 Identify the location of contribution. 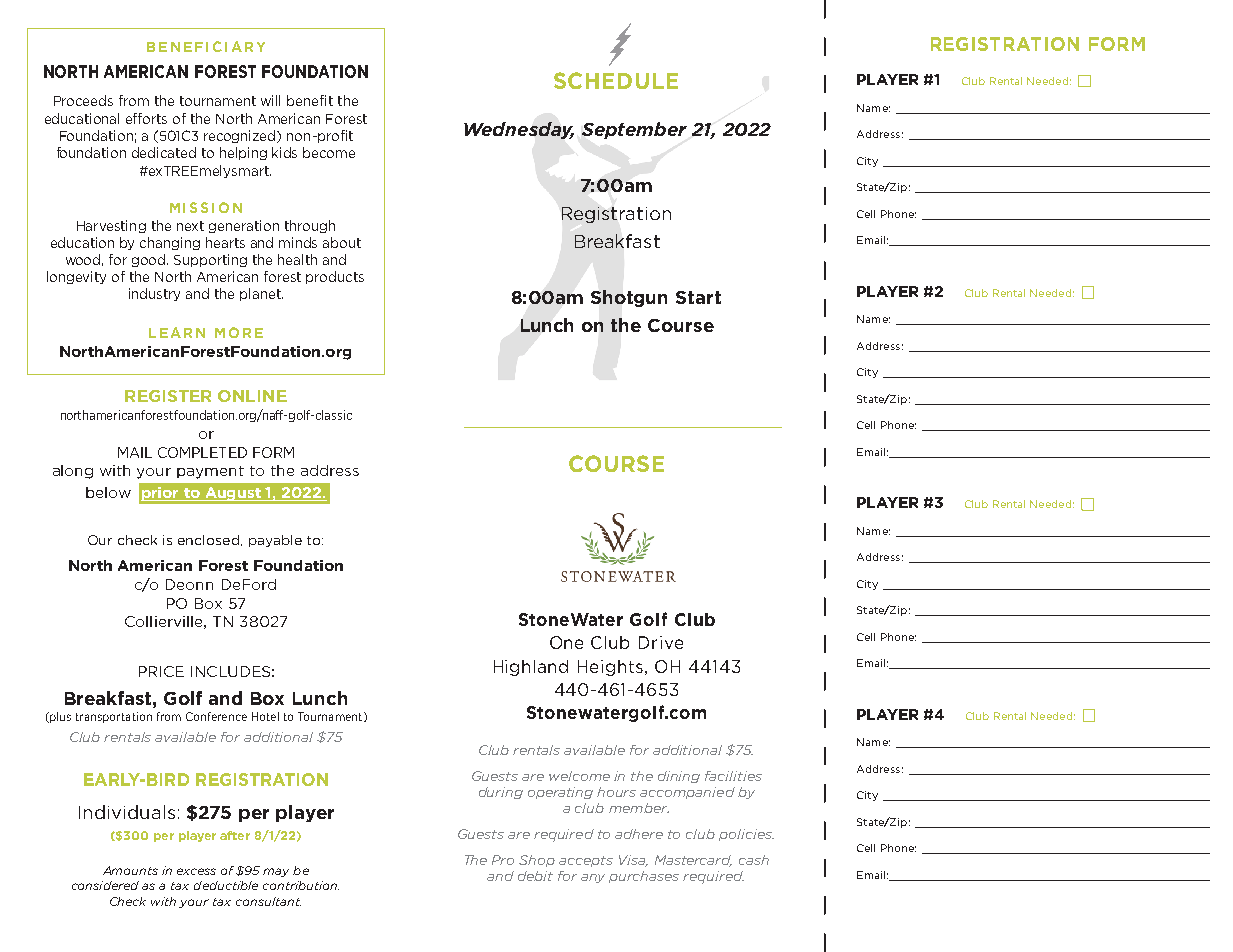
(301, 885).
